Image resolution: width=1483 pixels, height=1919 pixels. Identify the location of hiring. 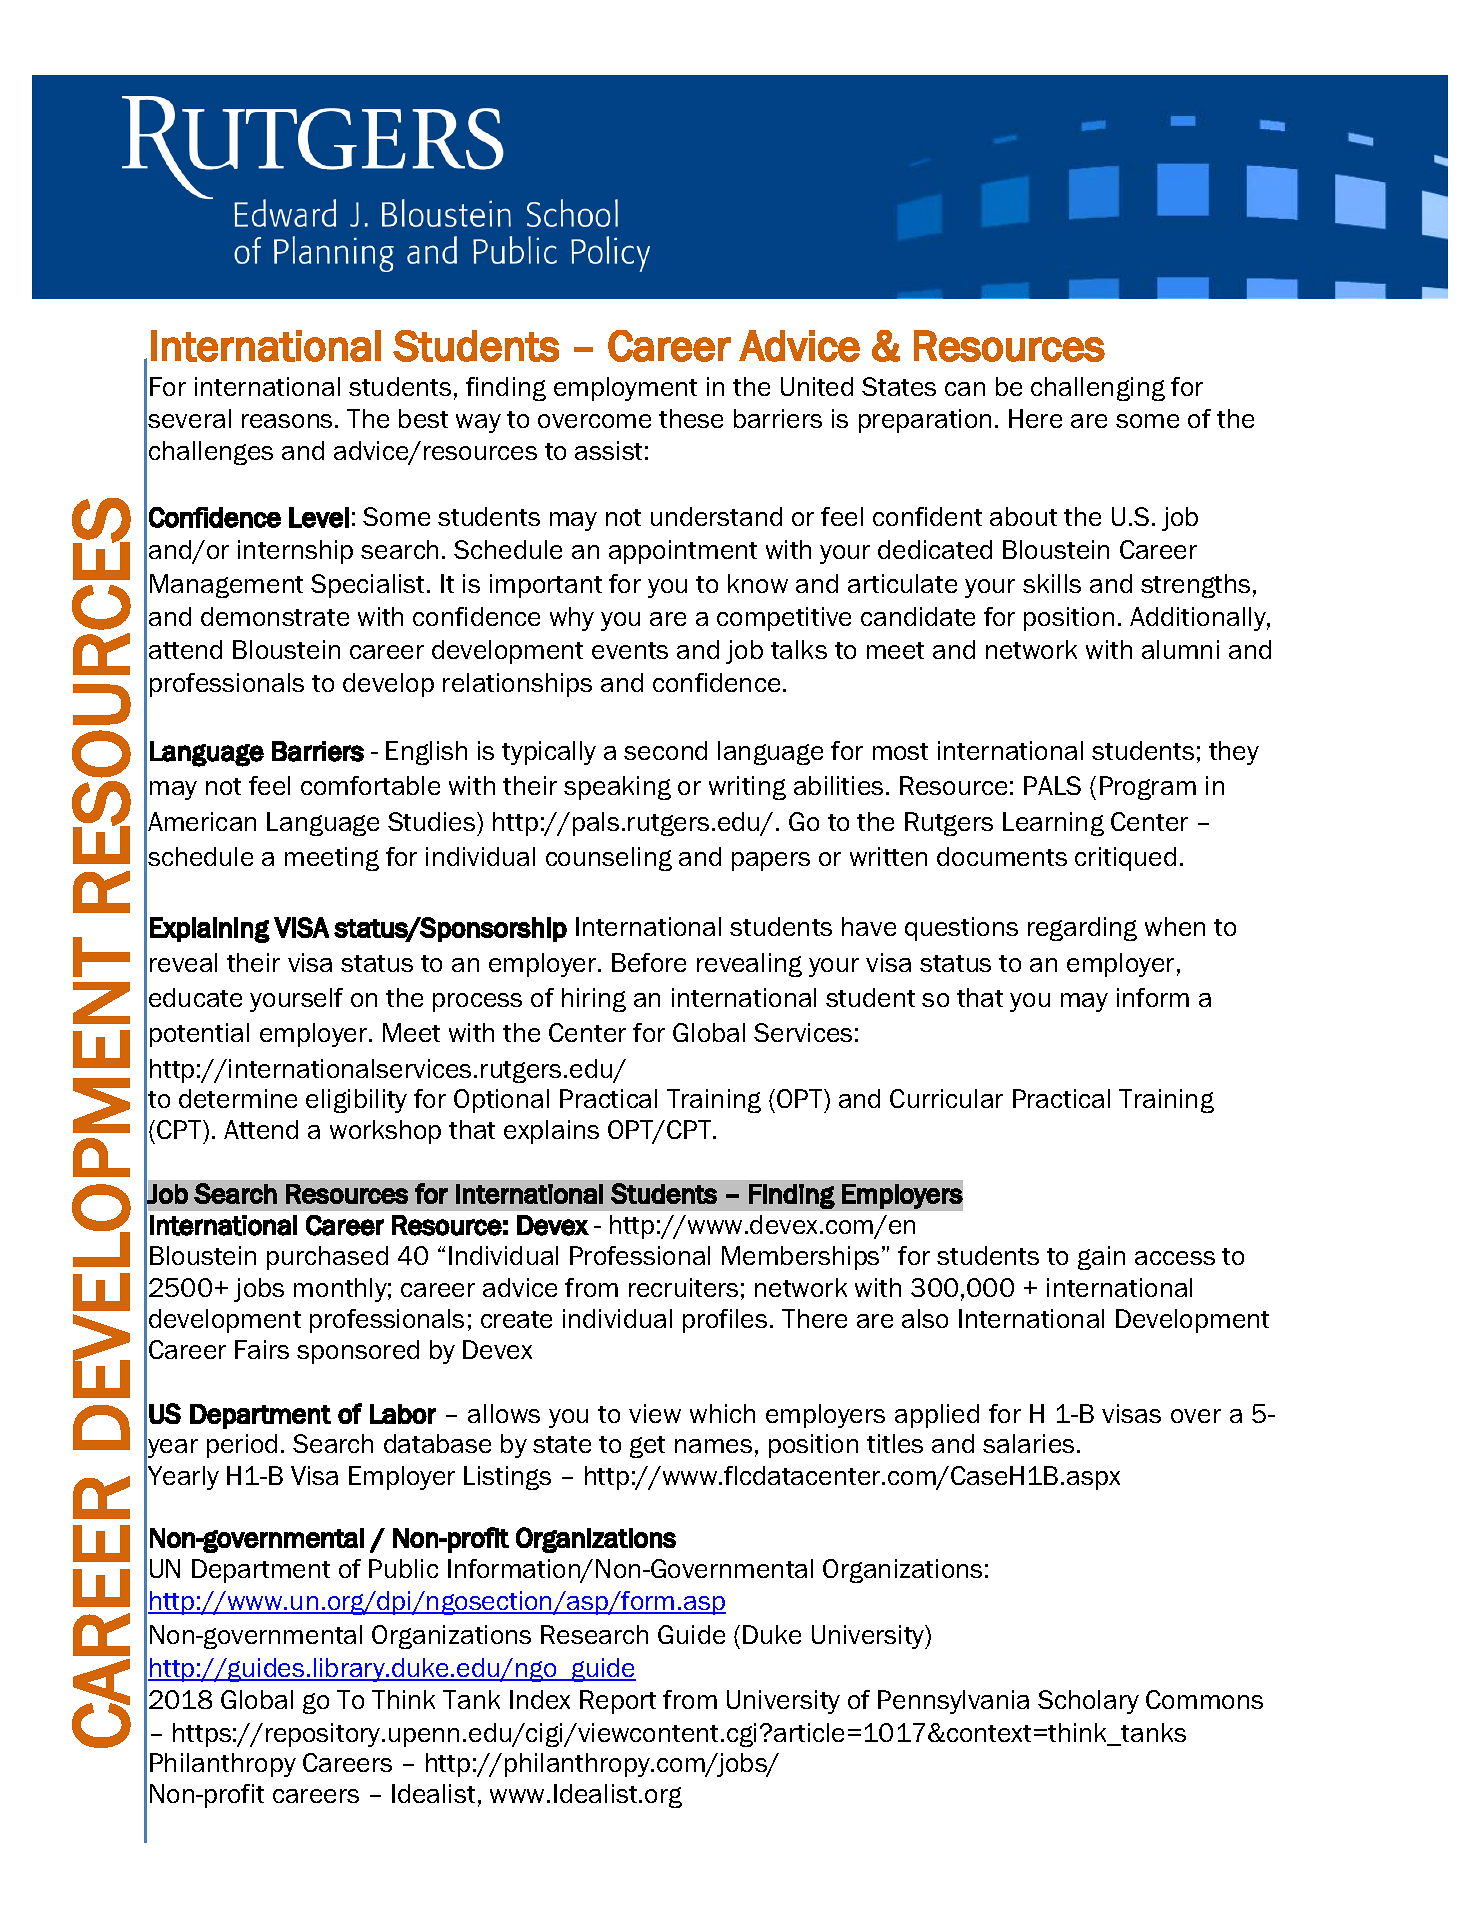
(594, 1000).
